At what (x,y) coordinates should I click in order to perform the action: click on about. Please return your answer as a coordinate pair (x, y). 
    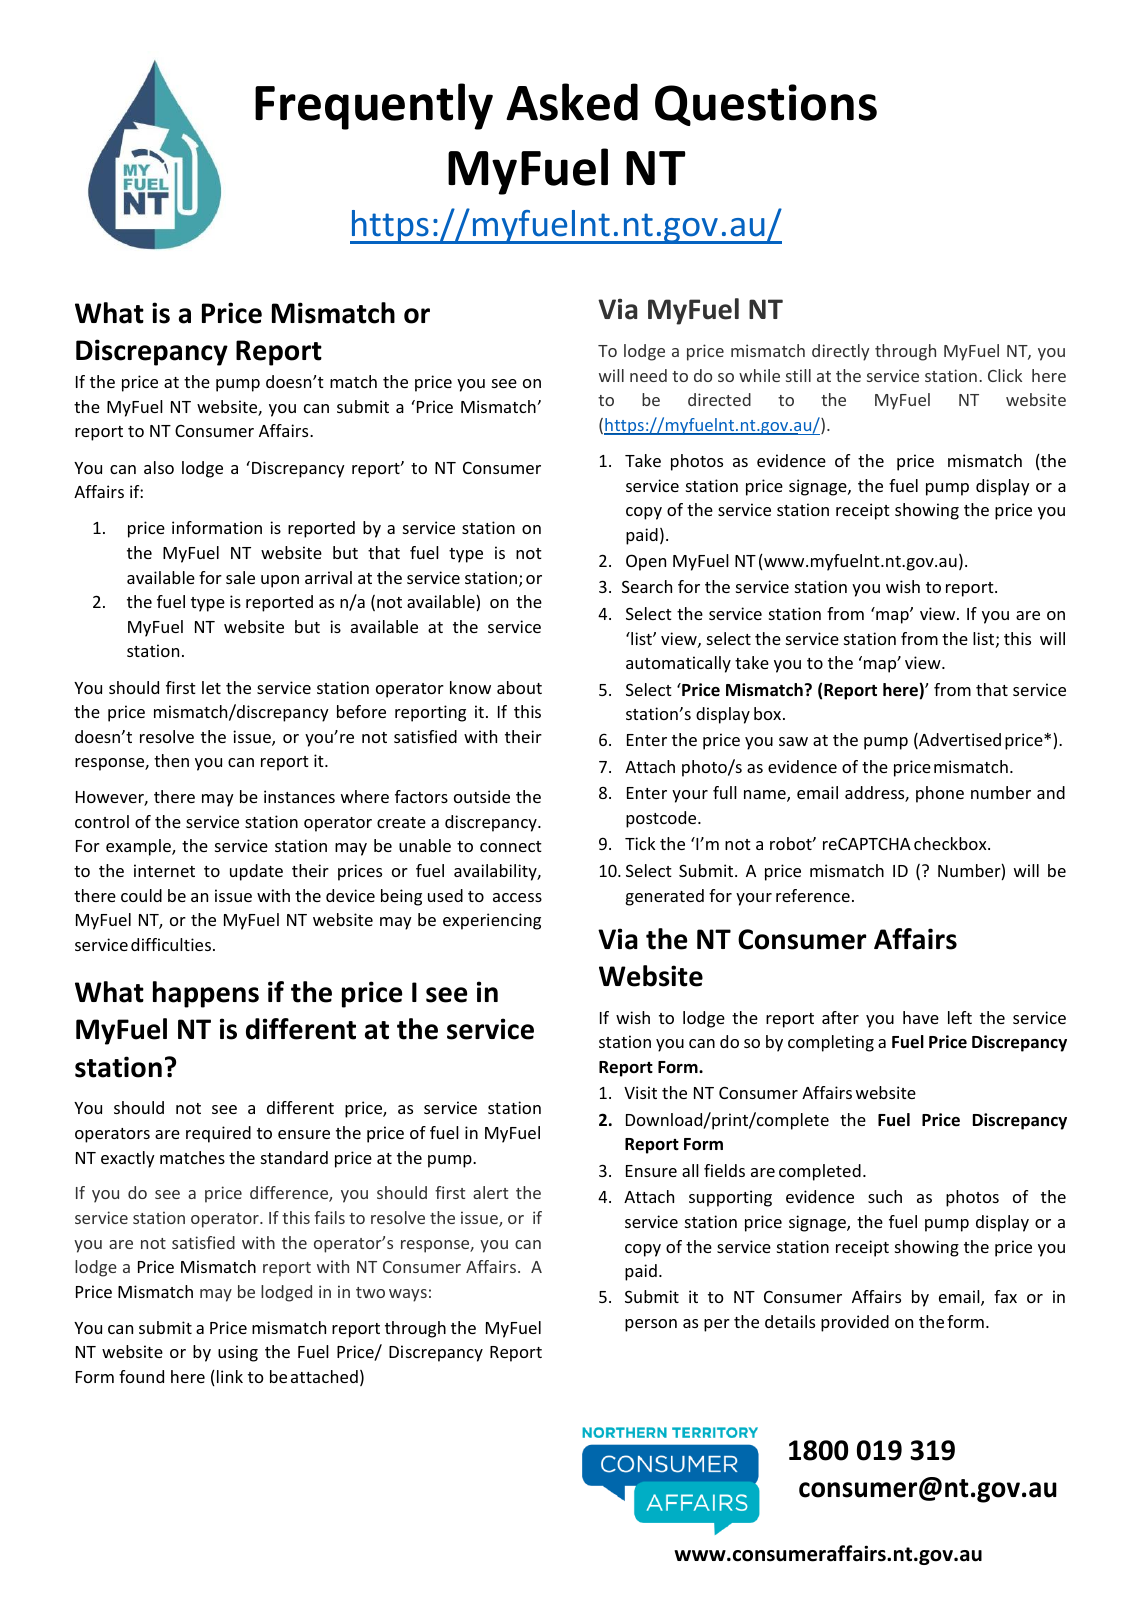
    Looking at the image, I should click on (519, 687).
